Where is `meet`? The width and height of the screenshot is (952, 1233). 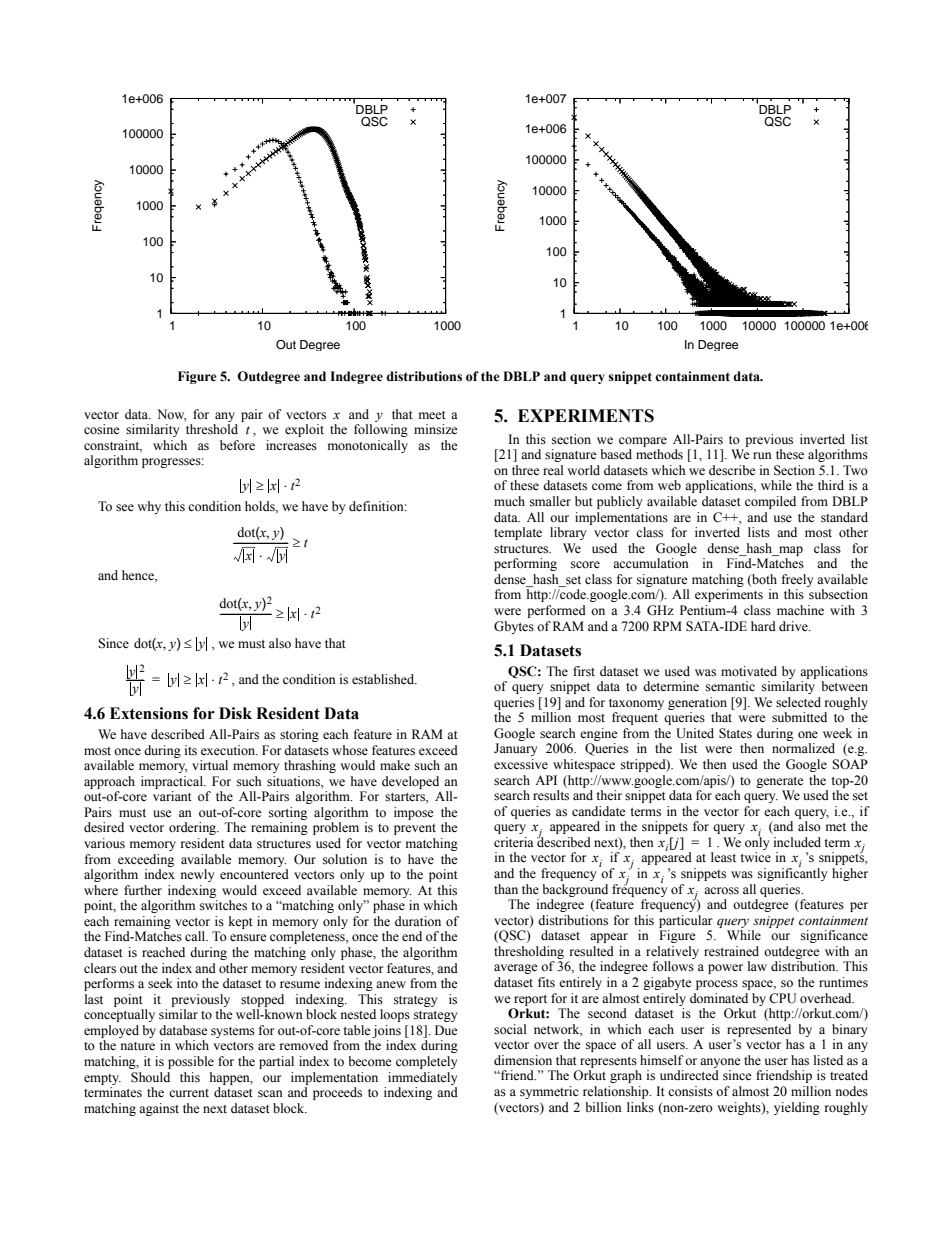 meet is located at coordinates (432, 415).
